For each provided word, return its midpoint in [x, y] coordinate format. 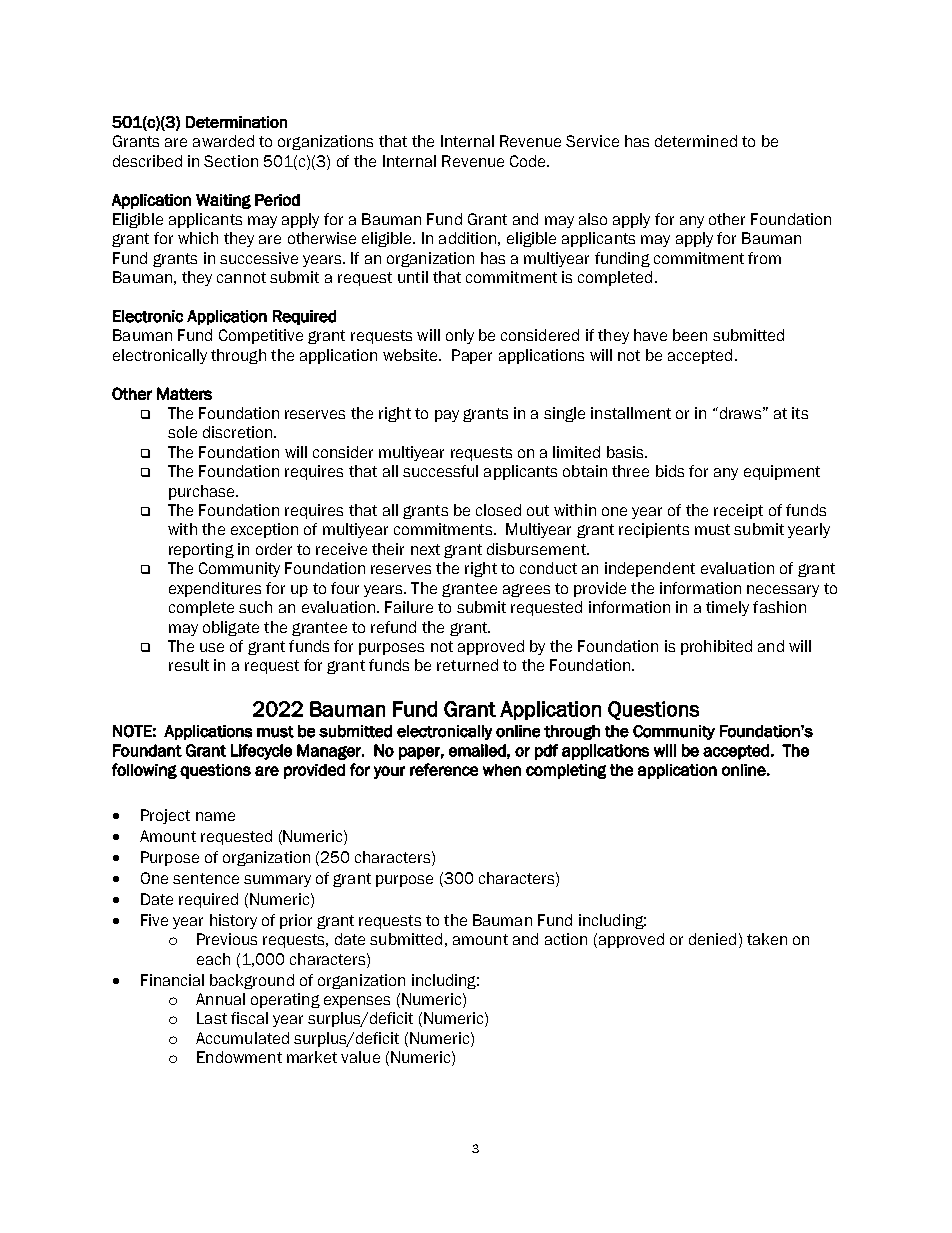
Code [529, 161]
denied [712, 939]
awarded [223, 141]
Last [212, 1018]
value [360, 1057]
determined [696, 141]
